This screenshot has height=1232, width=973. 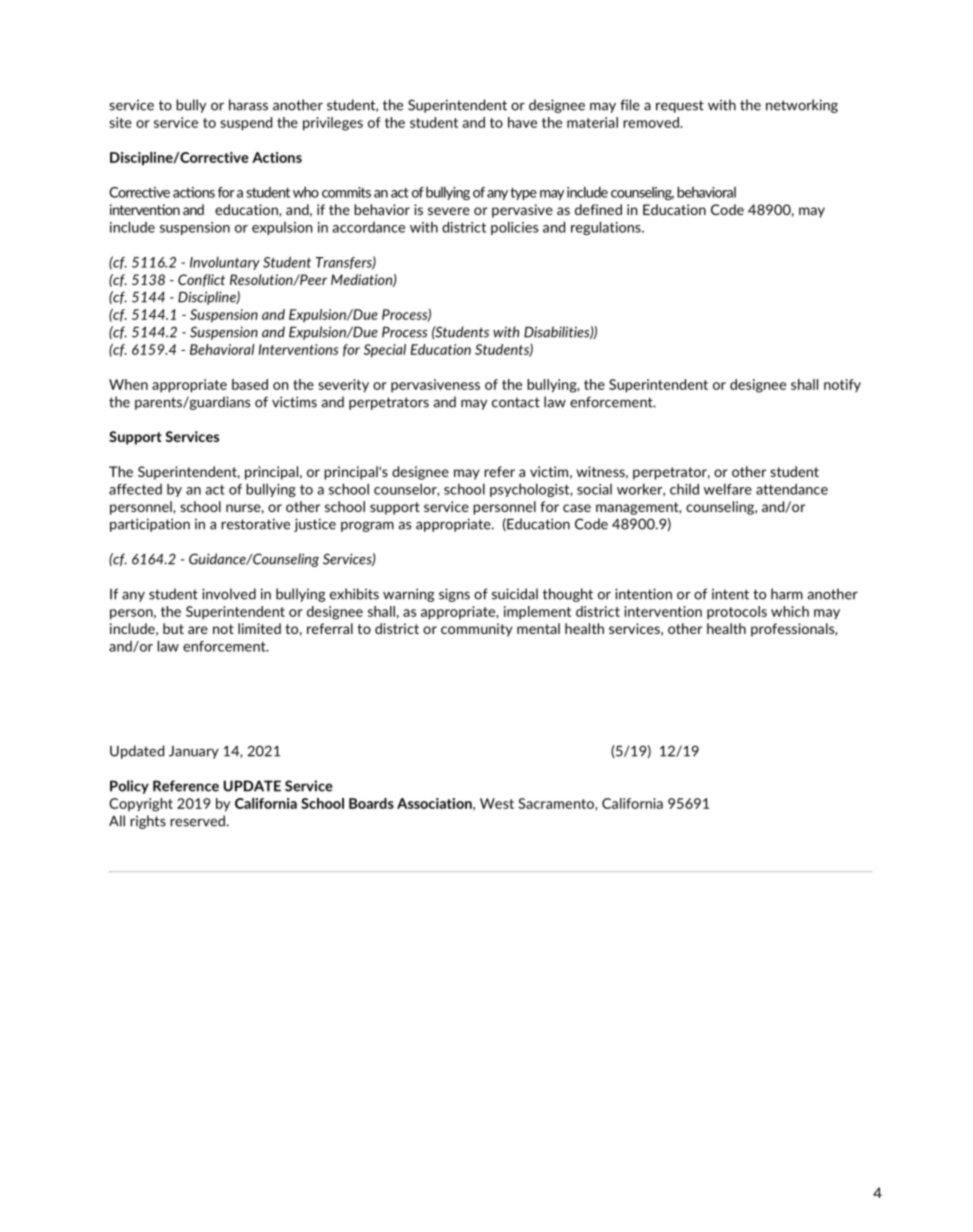 I want to click on social, so click(x=594, y=489).
